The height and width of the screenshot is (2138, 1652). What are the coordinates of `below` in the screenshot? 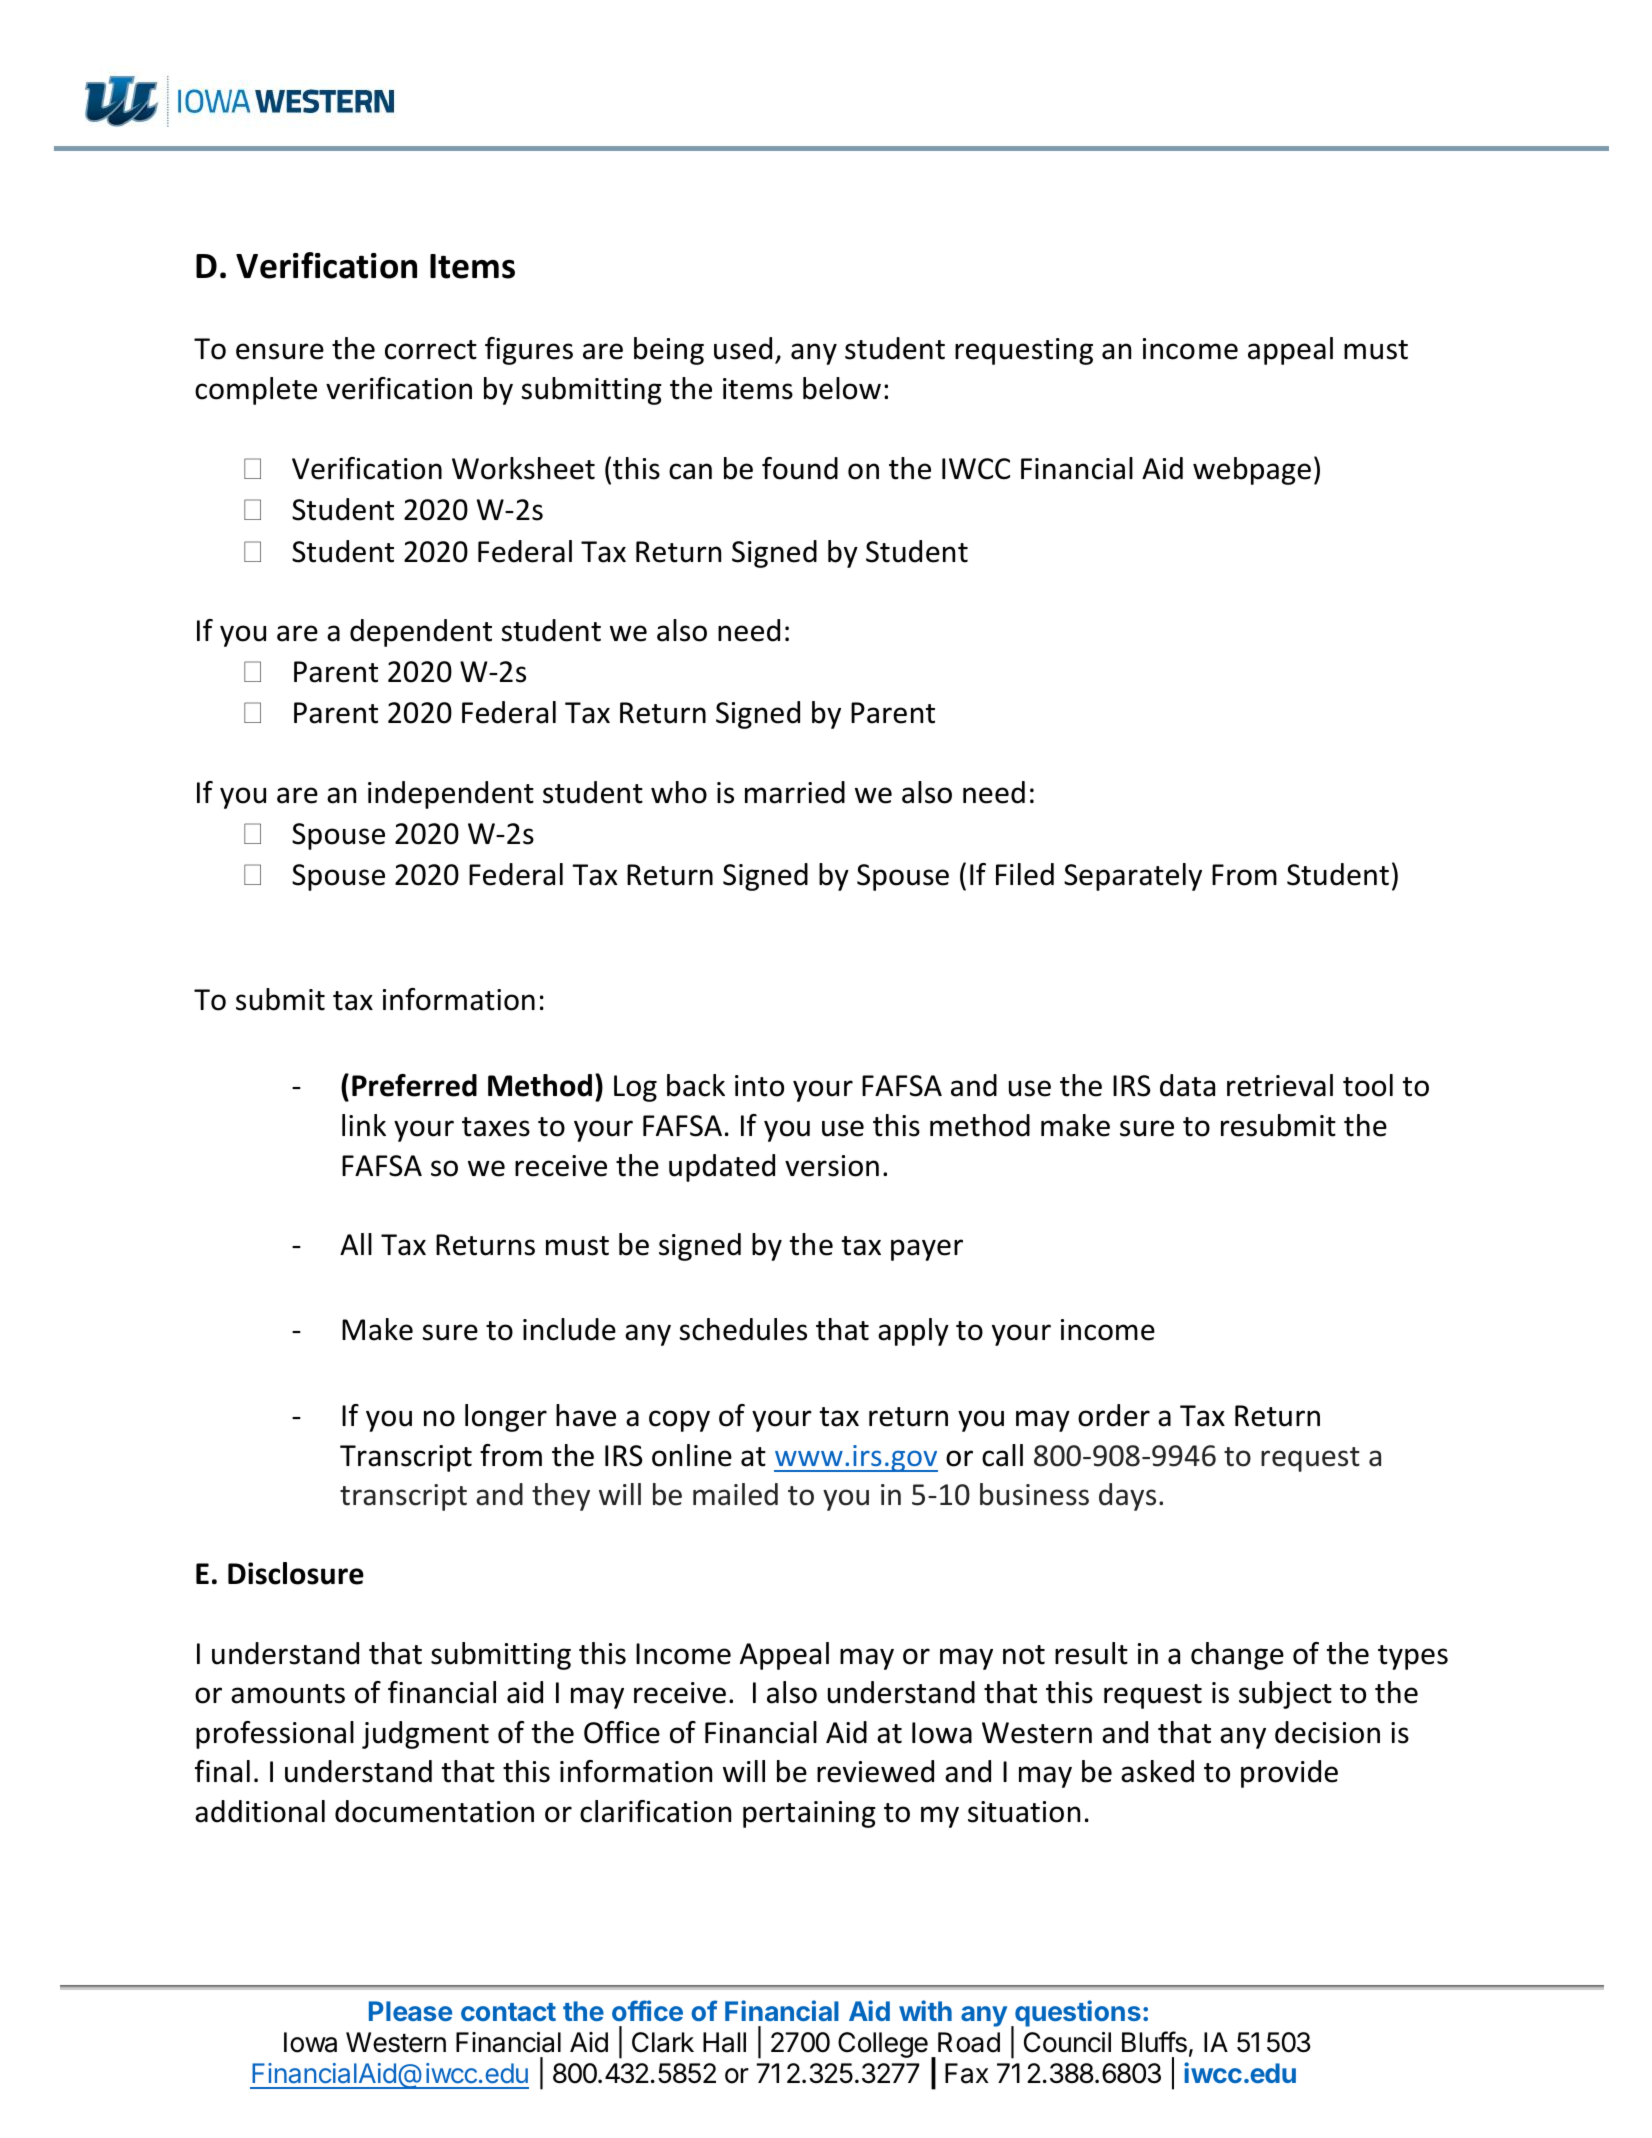 It's located at (842, 388).
